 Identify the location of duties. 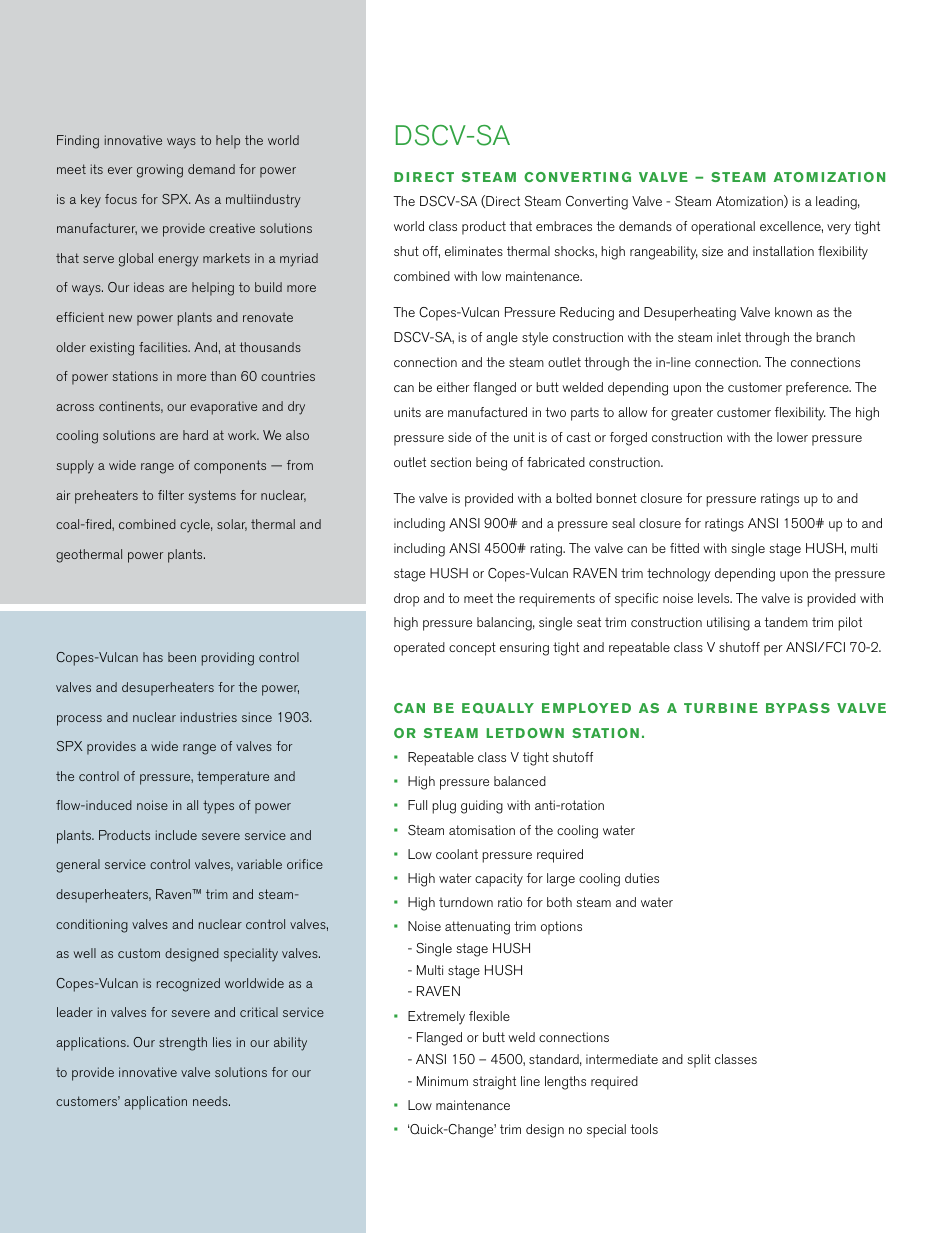
(642, 878).
